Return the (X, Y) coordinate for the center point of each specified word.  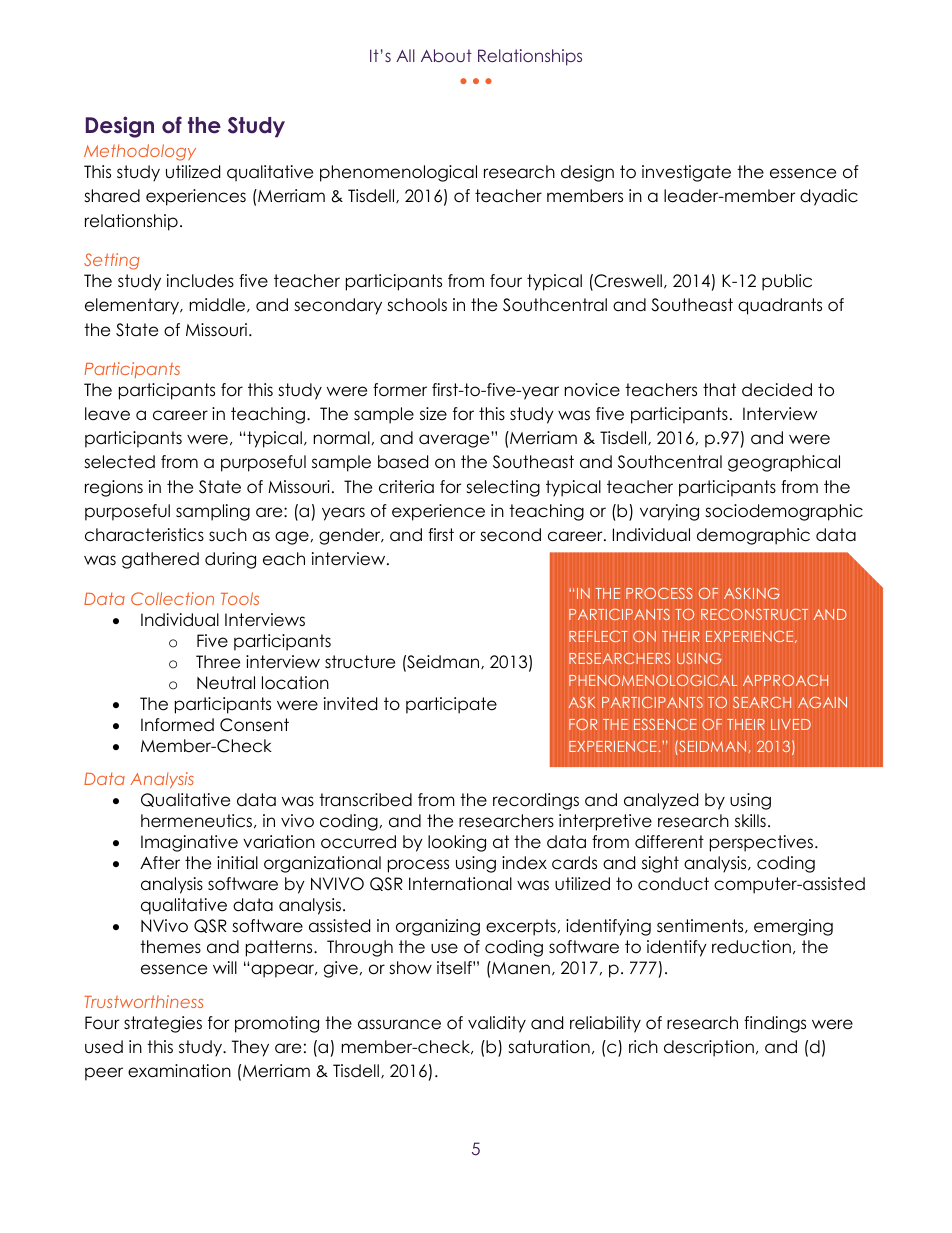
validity (497, 1024)
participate (451, 705)
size (433, 414)
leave (107, 414)
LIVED (791, 724)
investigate (686, 173)
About (446, 55)
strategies (163, 1024)
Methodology (140, 152)
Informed (177, 725)
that (719, 390)
